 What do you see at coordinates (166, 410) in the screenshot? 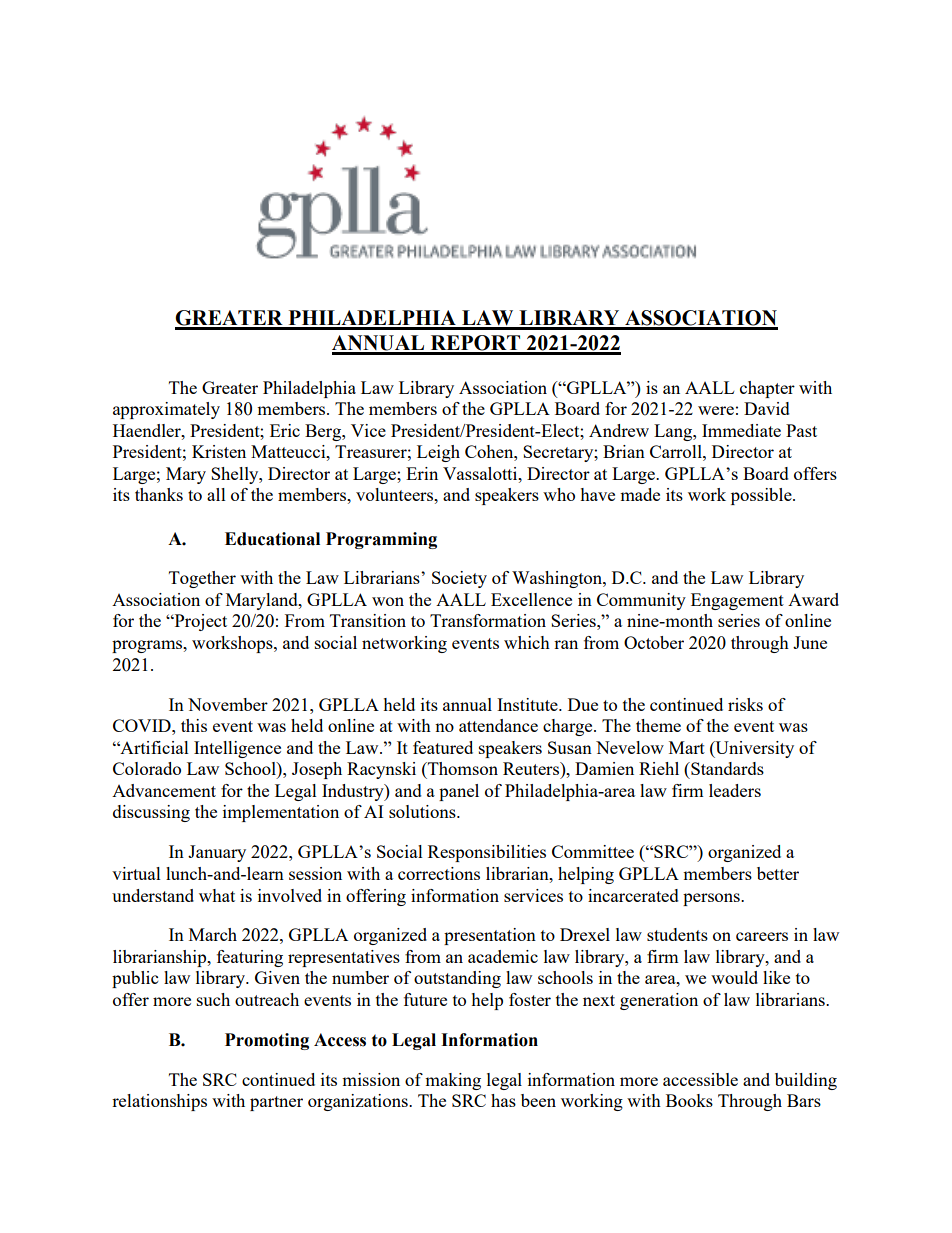
I see `approximately` at bounding box center [166, 410].
